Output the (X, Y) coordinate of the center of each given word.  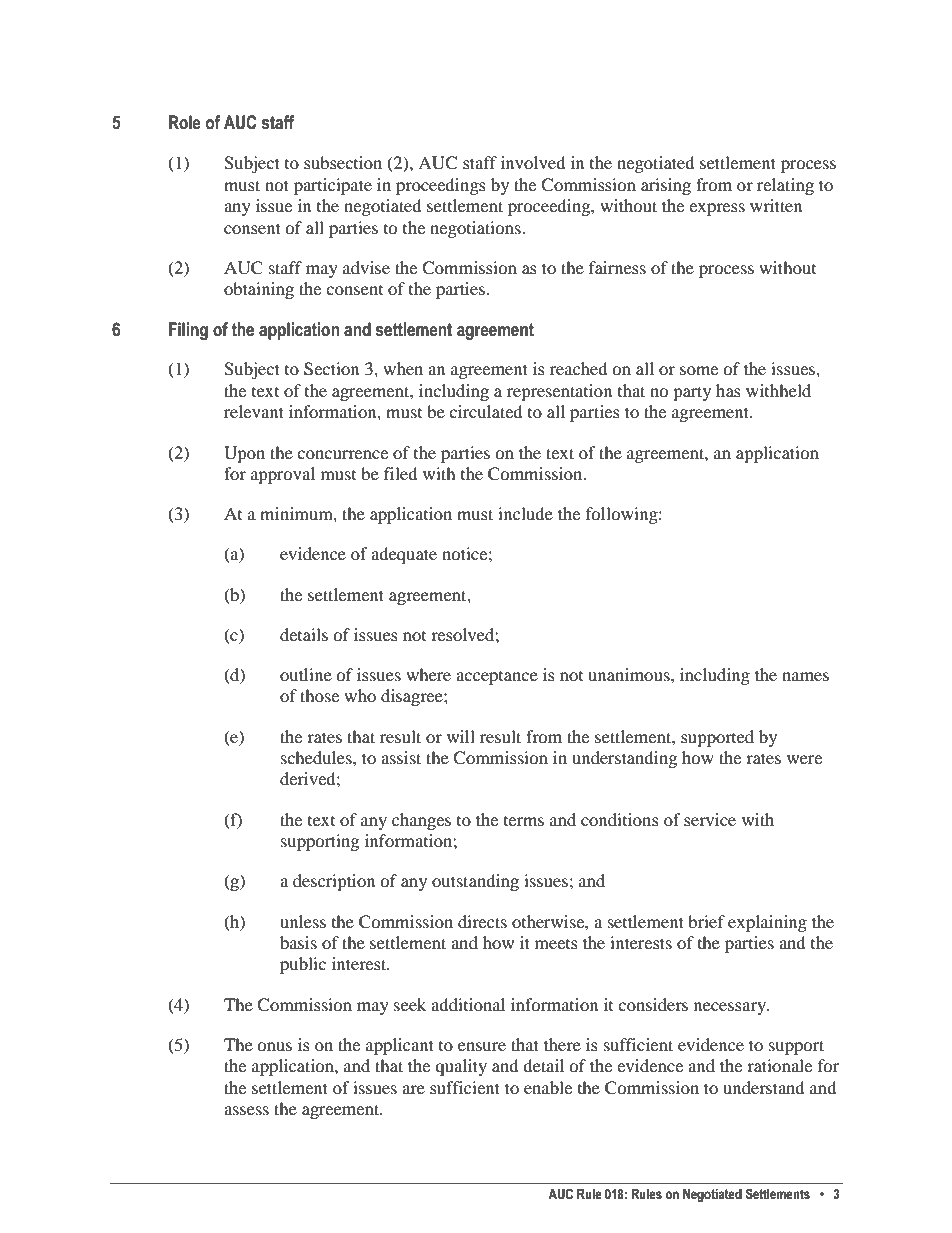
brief (706, 921)
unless (303, 921)
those (319, 695)
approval (283, 475)
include (525, 513)
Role (185, 122)
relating (785, 186)
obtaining (259, 290)
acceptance (497, 678)
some (699, 370)
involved (533, 162)
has (728, 390)
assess (246, 1110)
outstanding (475, 882)
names (805, 676)
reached (579, 368)
